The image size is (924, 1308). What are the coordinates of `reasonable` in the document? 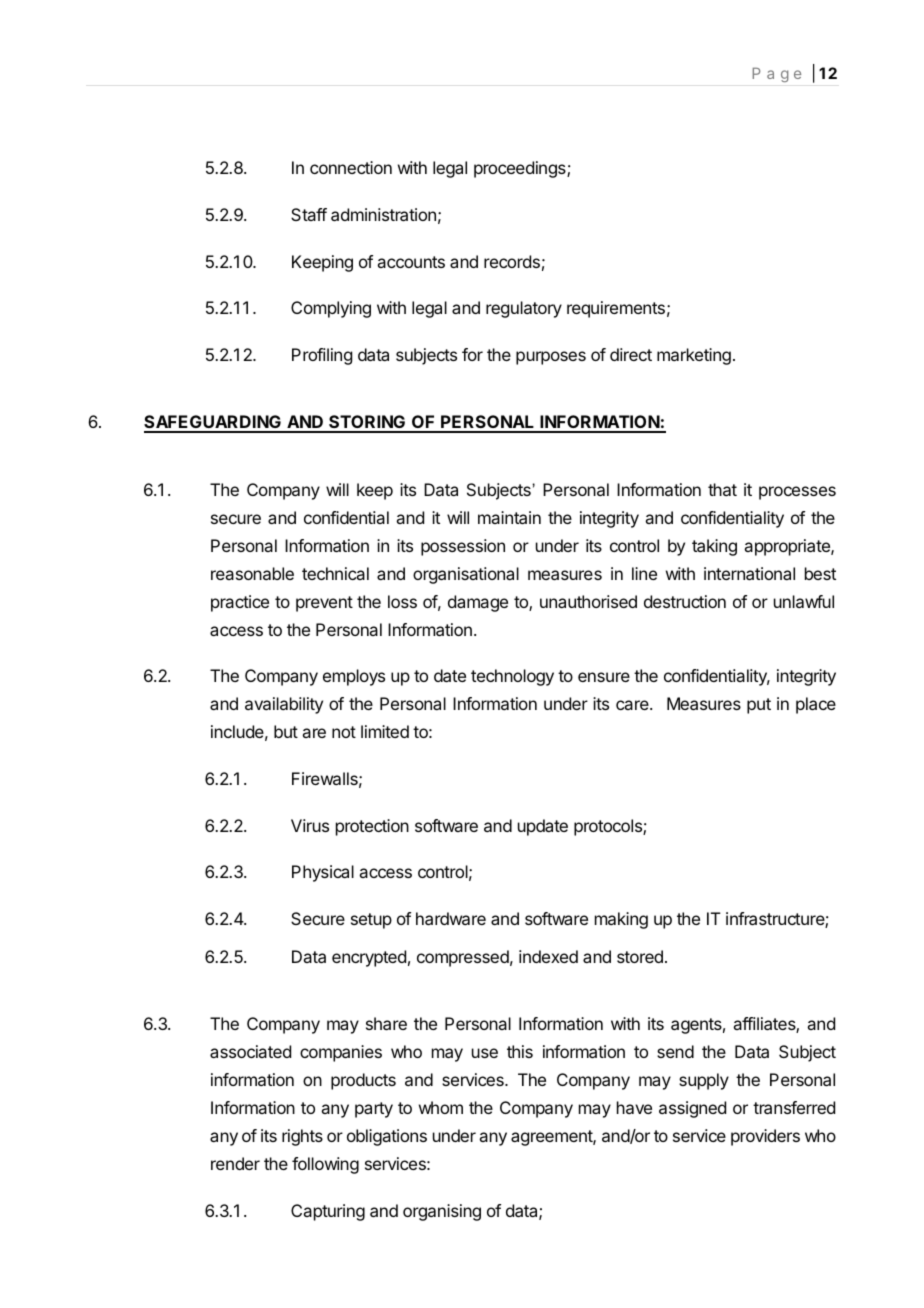 It's located at (252, 573).
